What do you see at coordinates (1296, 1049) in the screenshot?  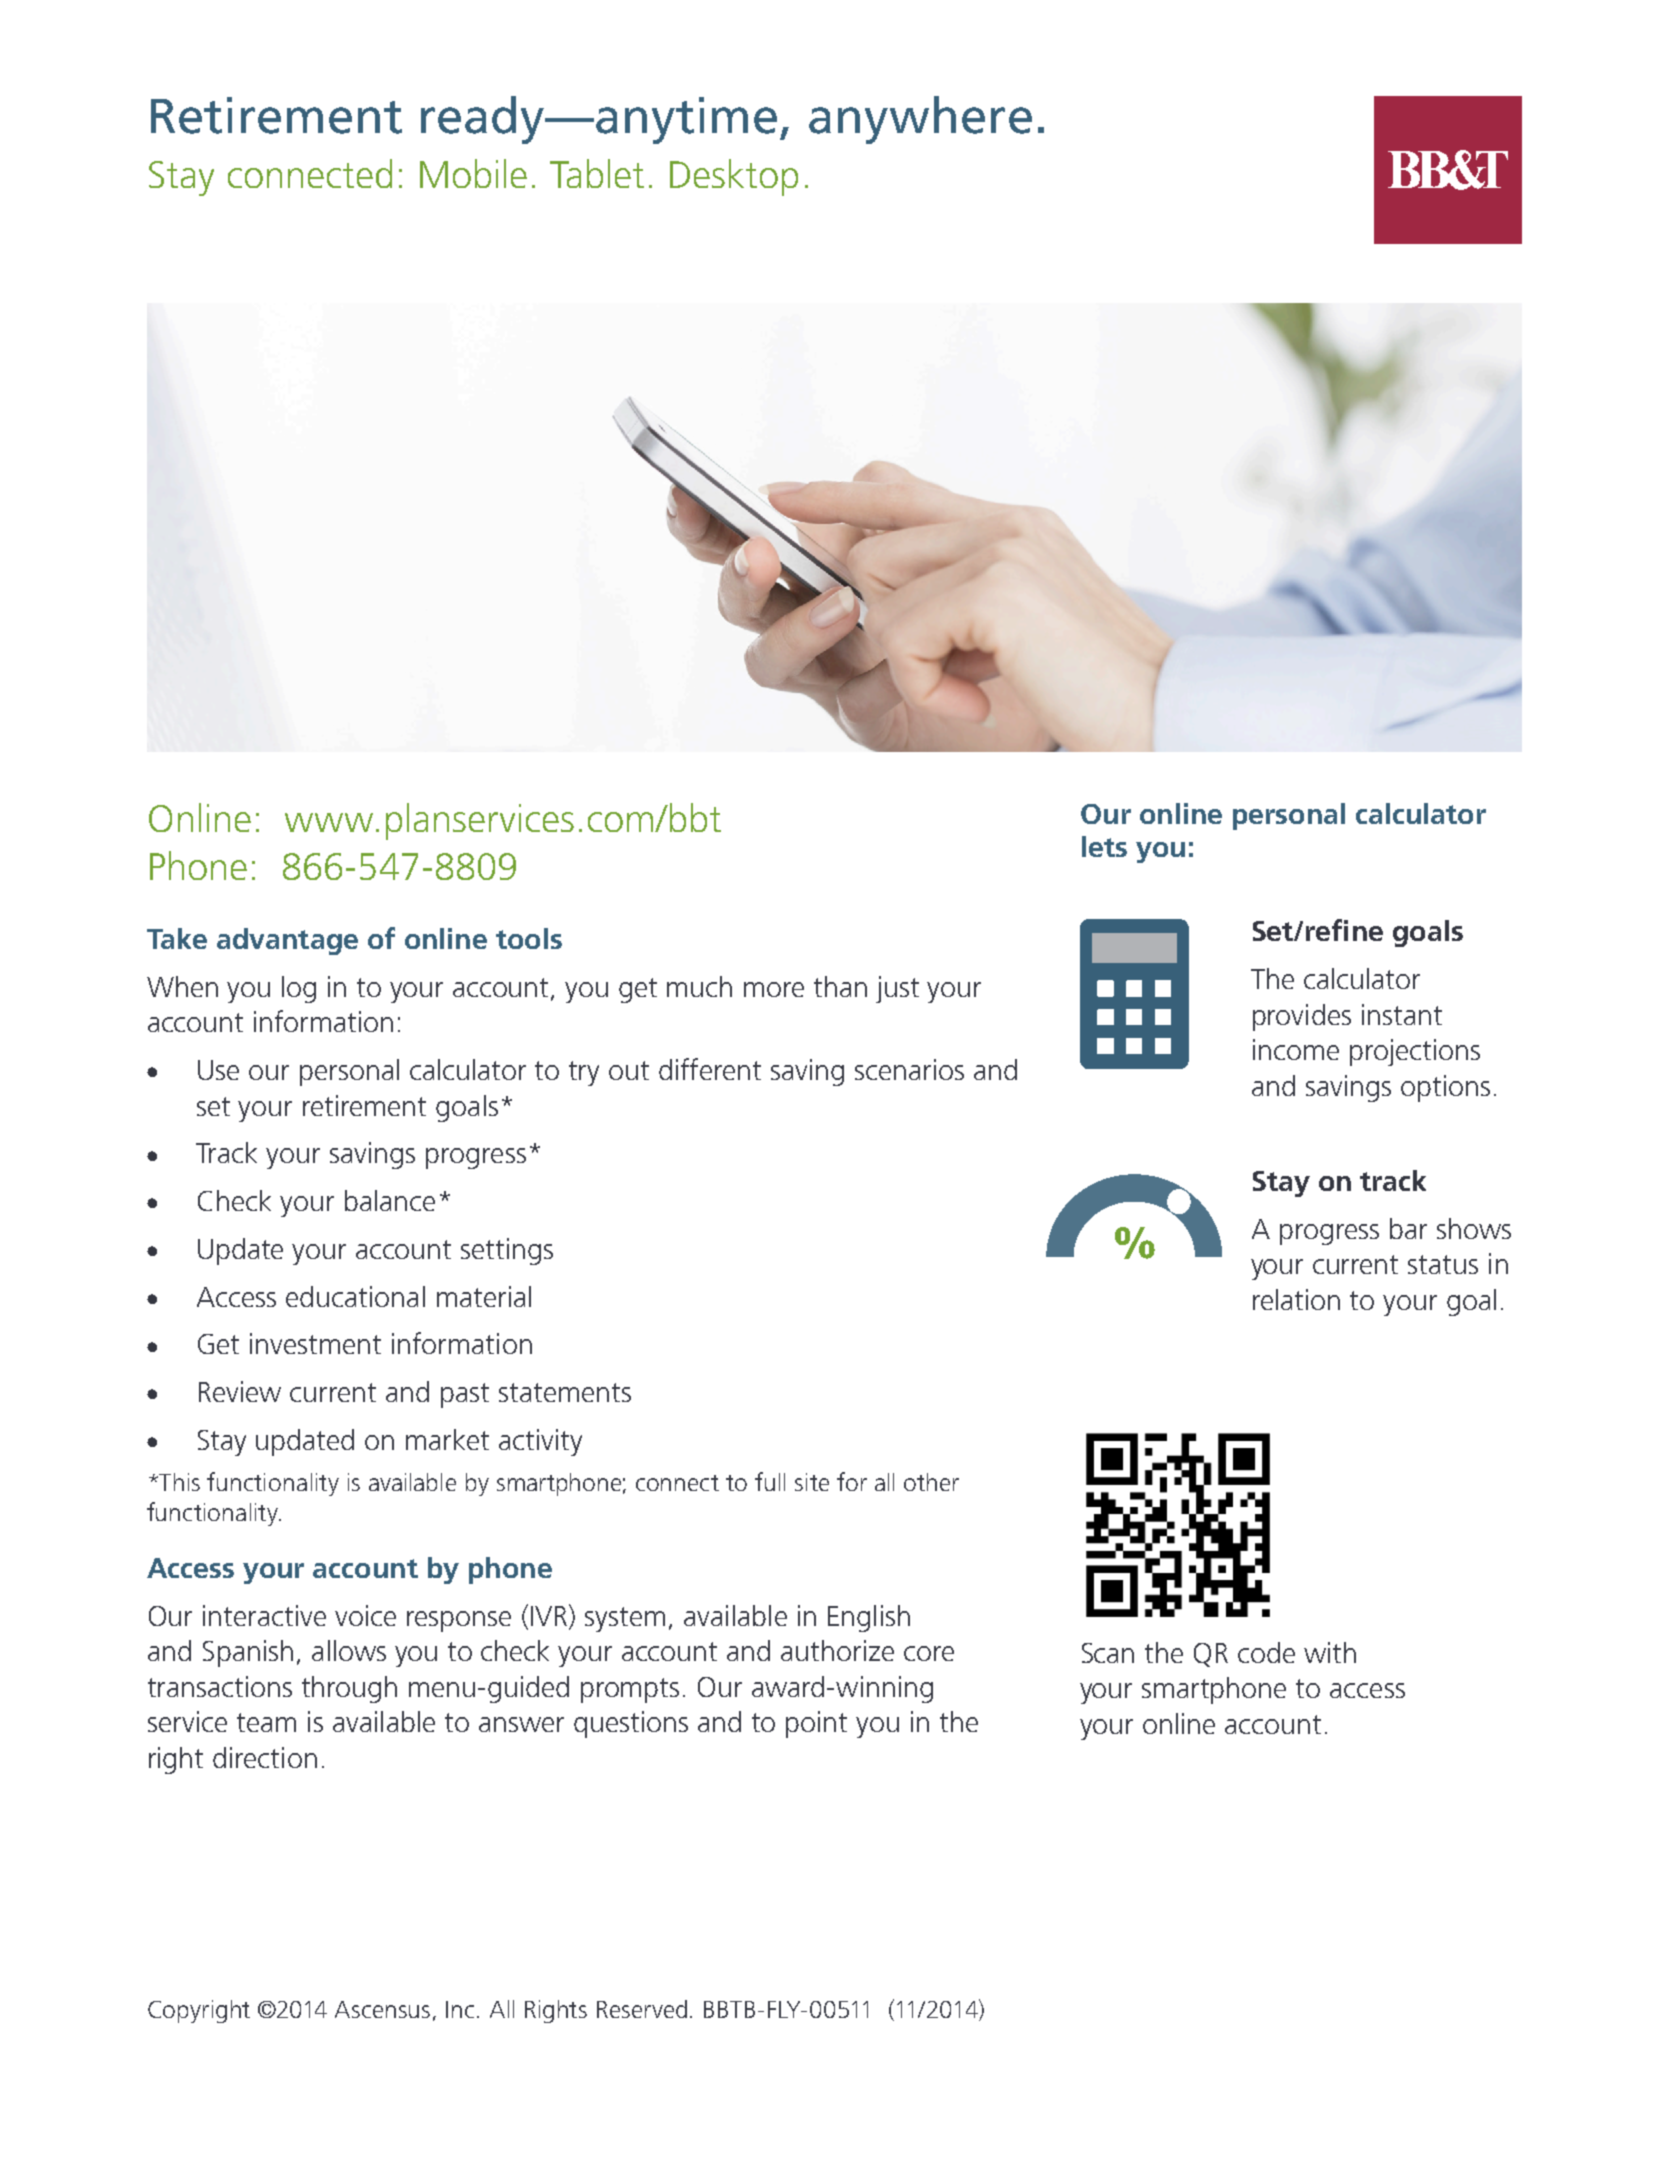 I see `income` at bounding box center [1296, 1049].
